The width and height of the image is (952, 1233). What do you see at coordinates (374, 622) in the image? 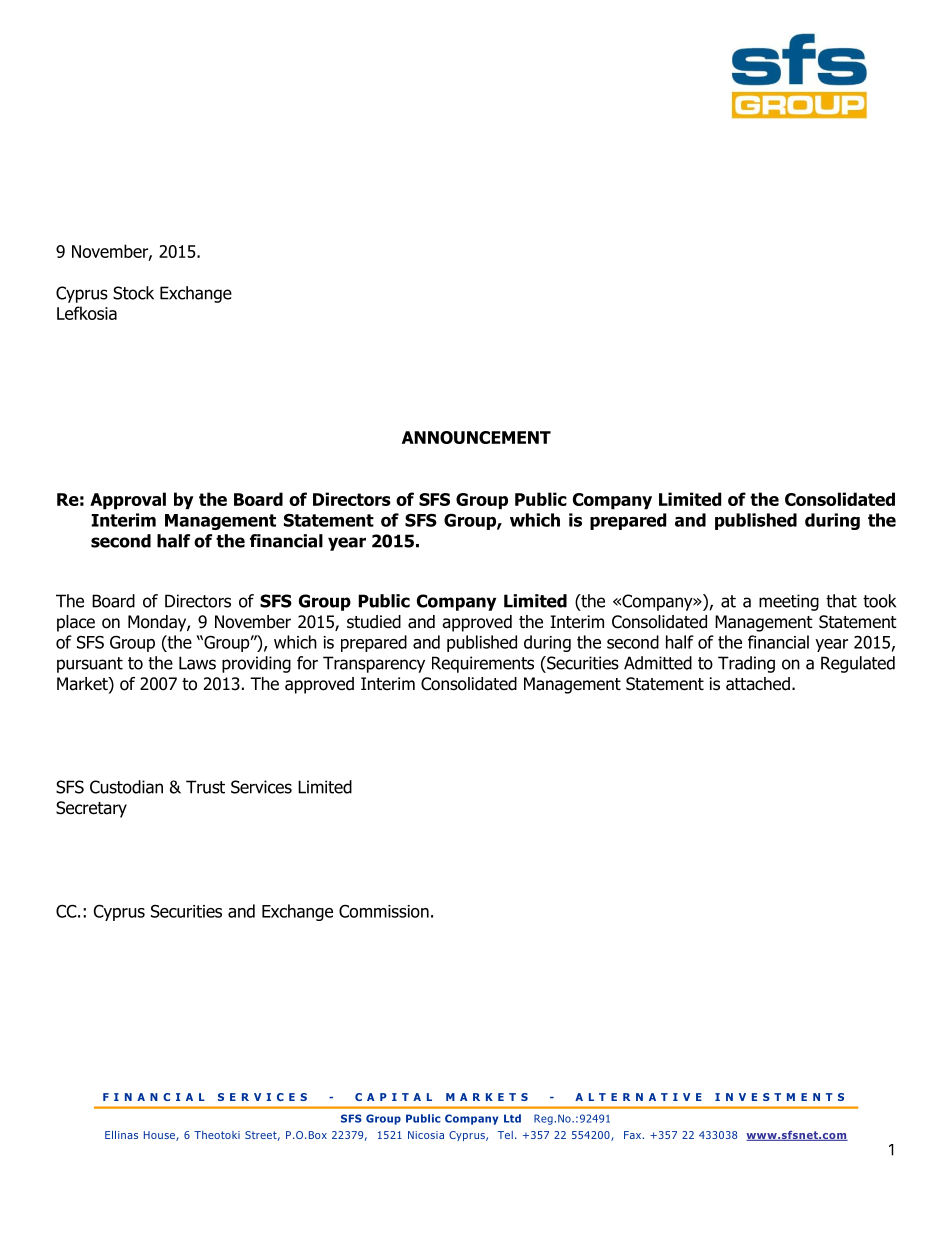
I see `studied` at bounding box center [374, 622].
